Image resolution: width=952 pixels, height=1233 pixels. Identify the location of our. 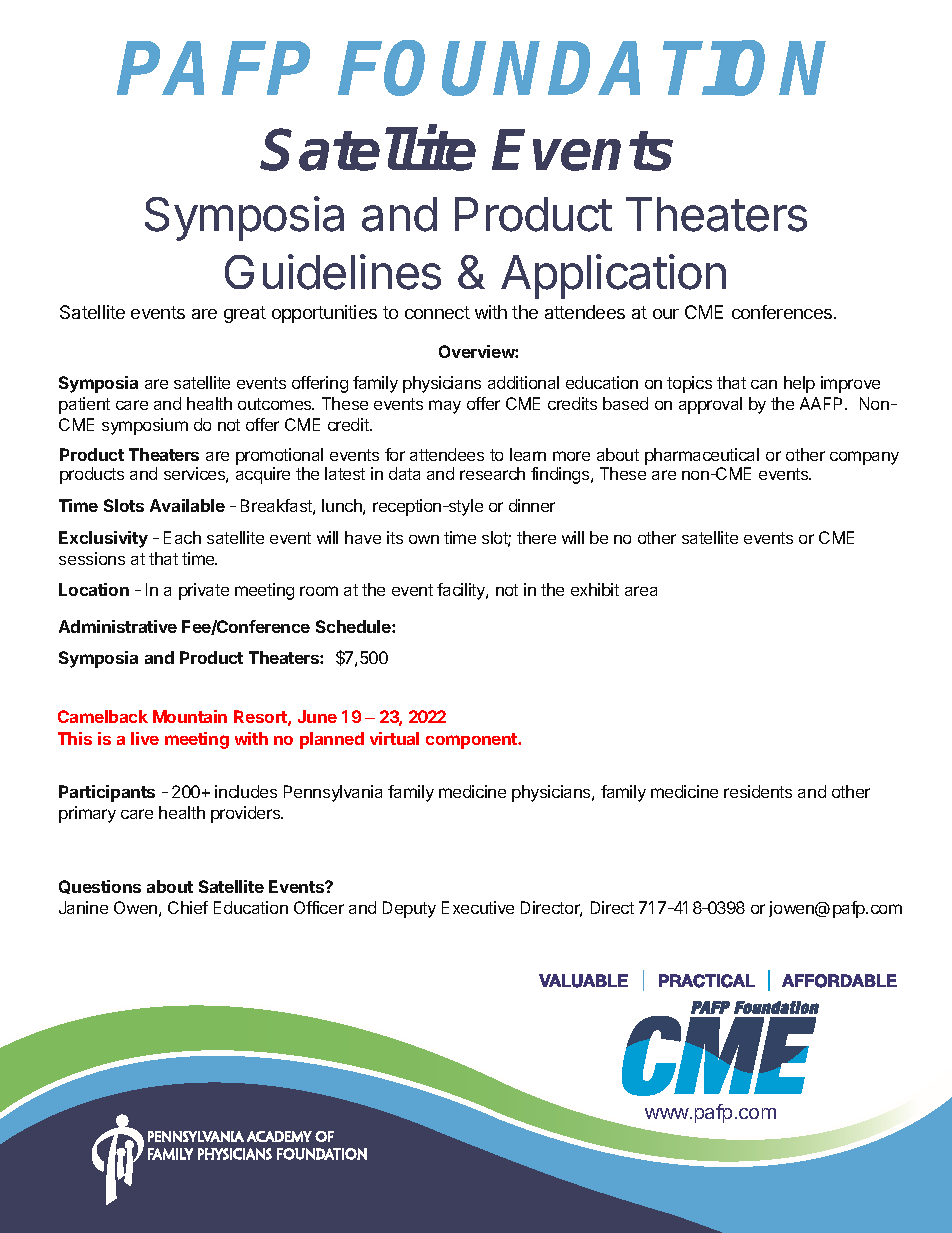
(666, 314).
